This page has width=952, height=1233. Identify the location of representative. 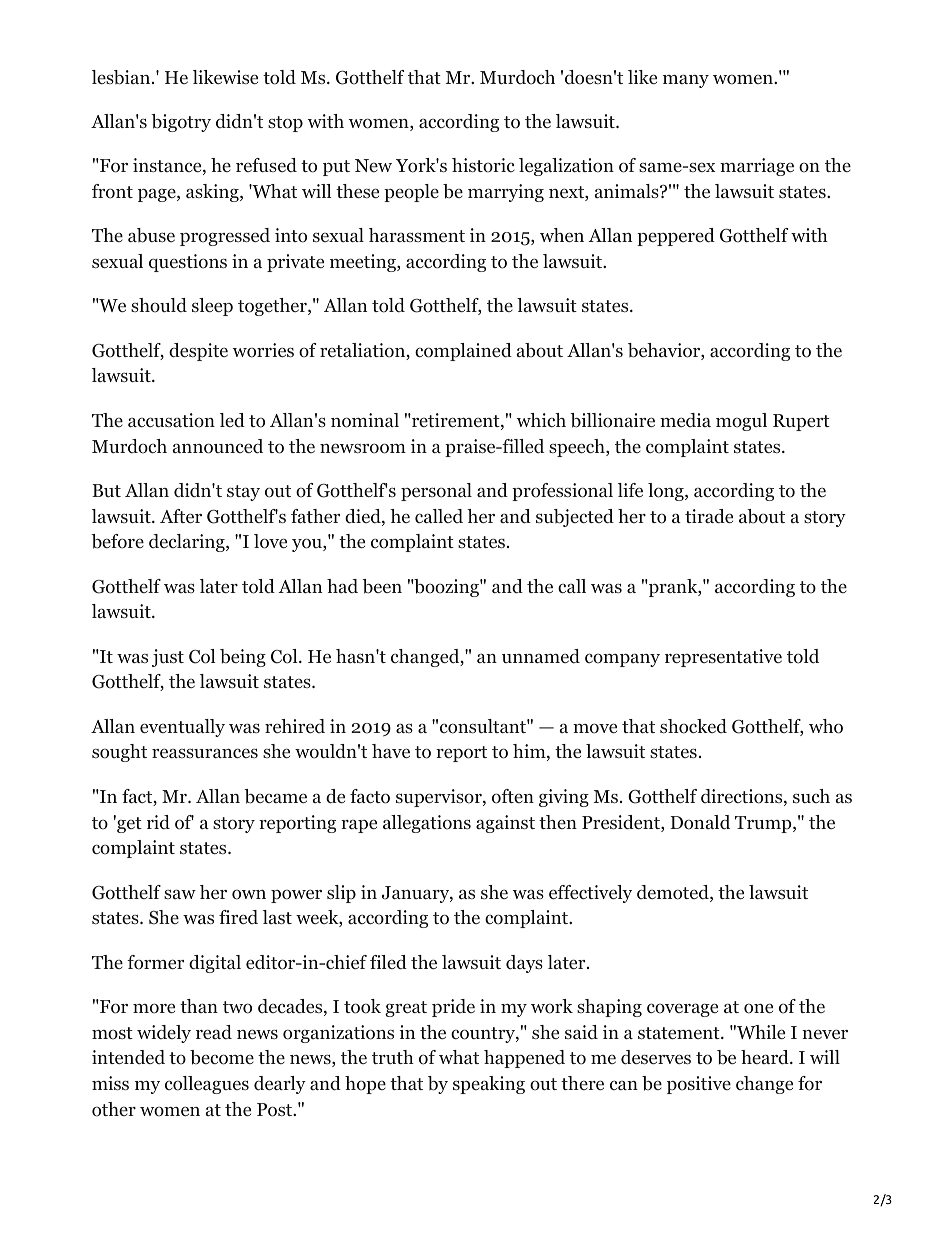
(723, 658).
